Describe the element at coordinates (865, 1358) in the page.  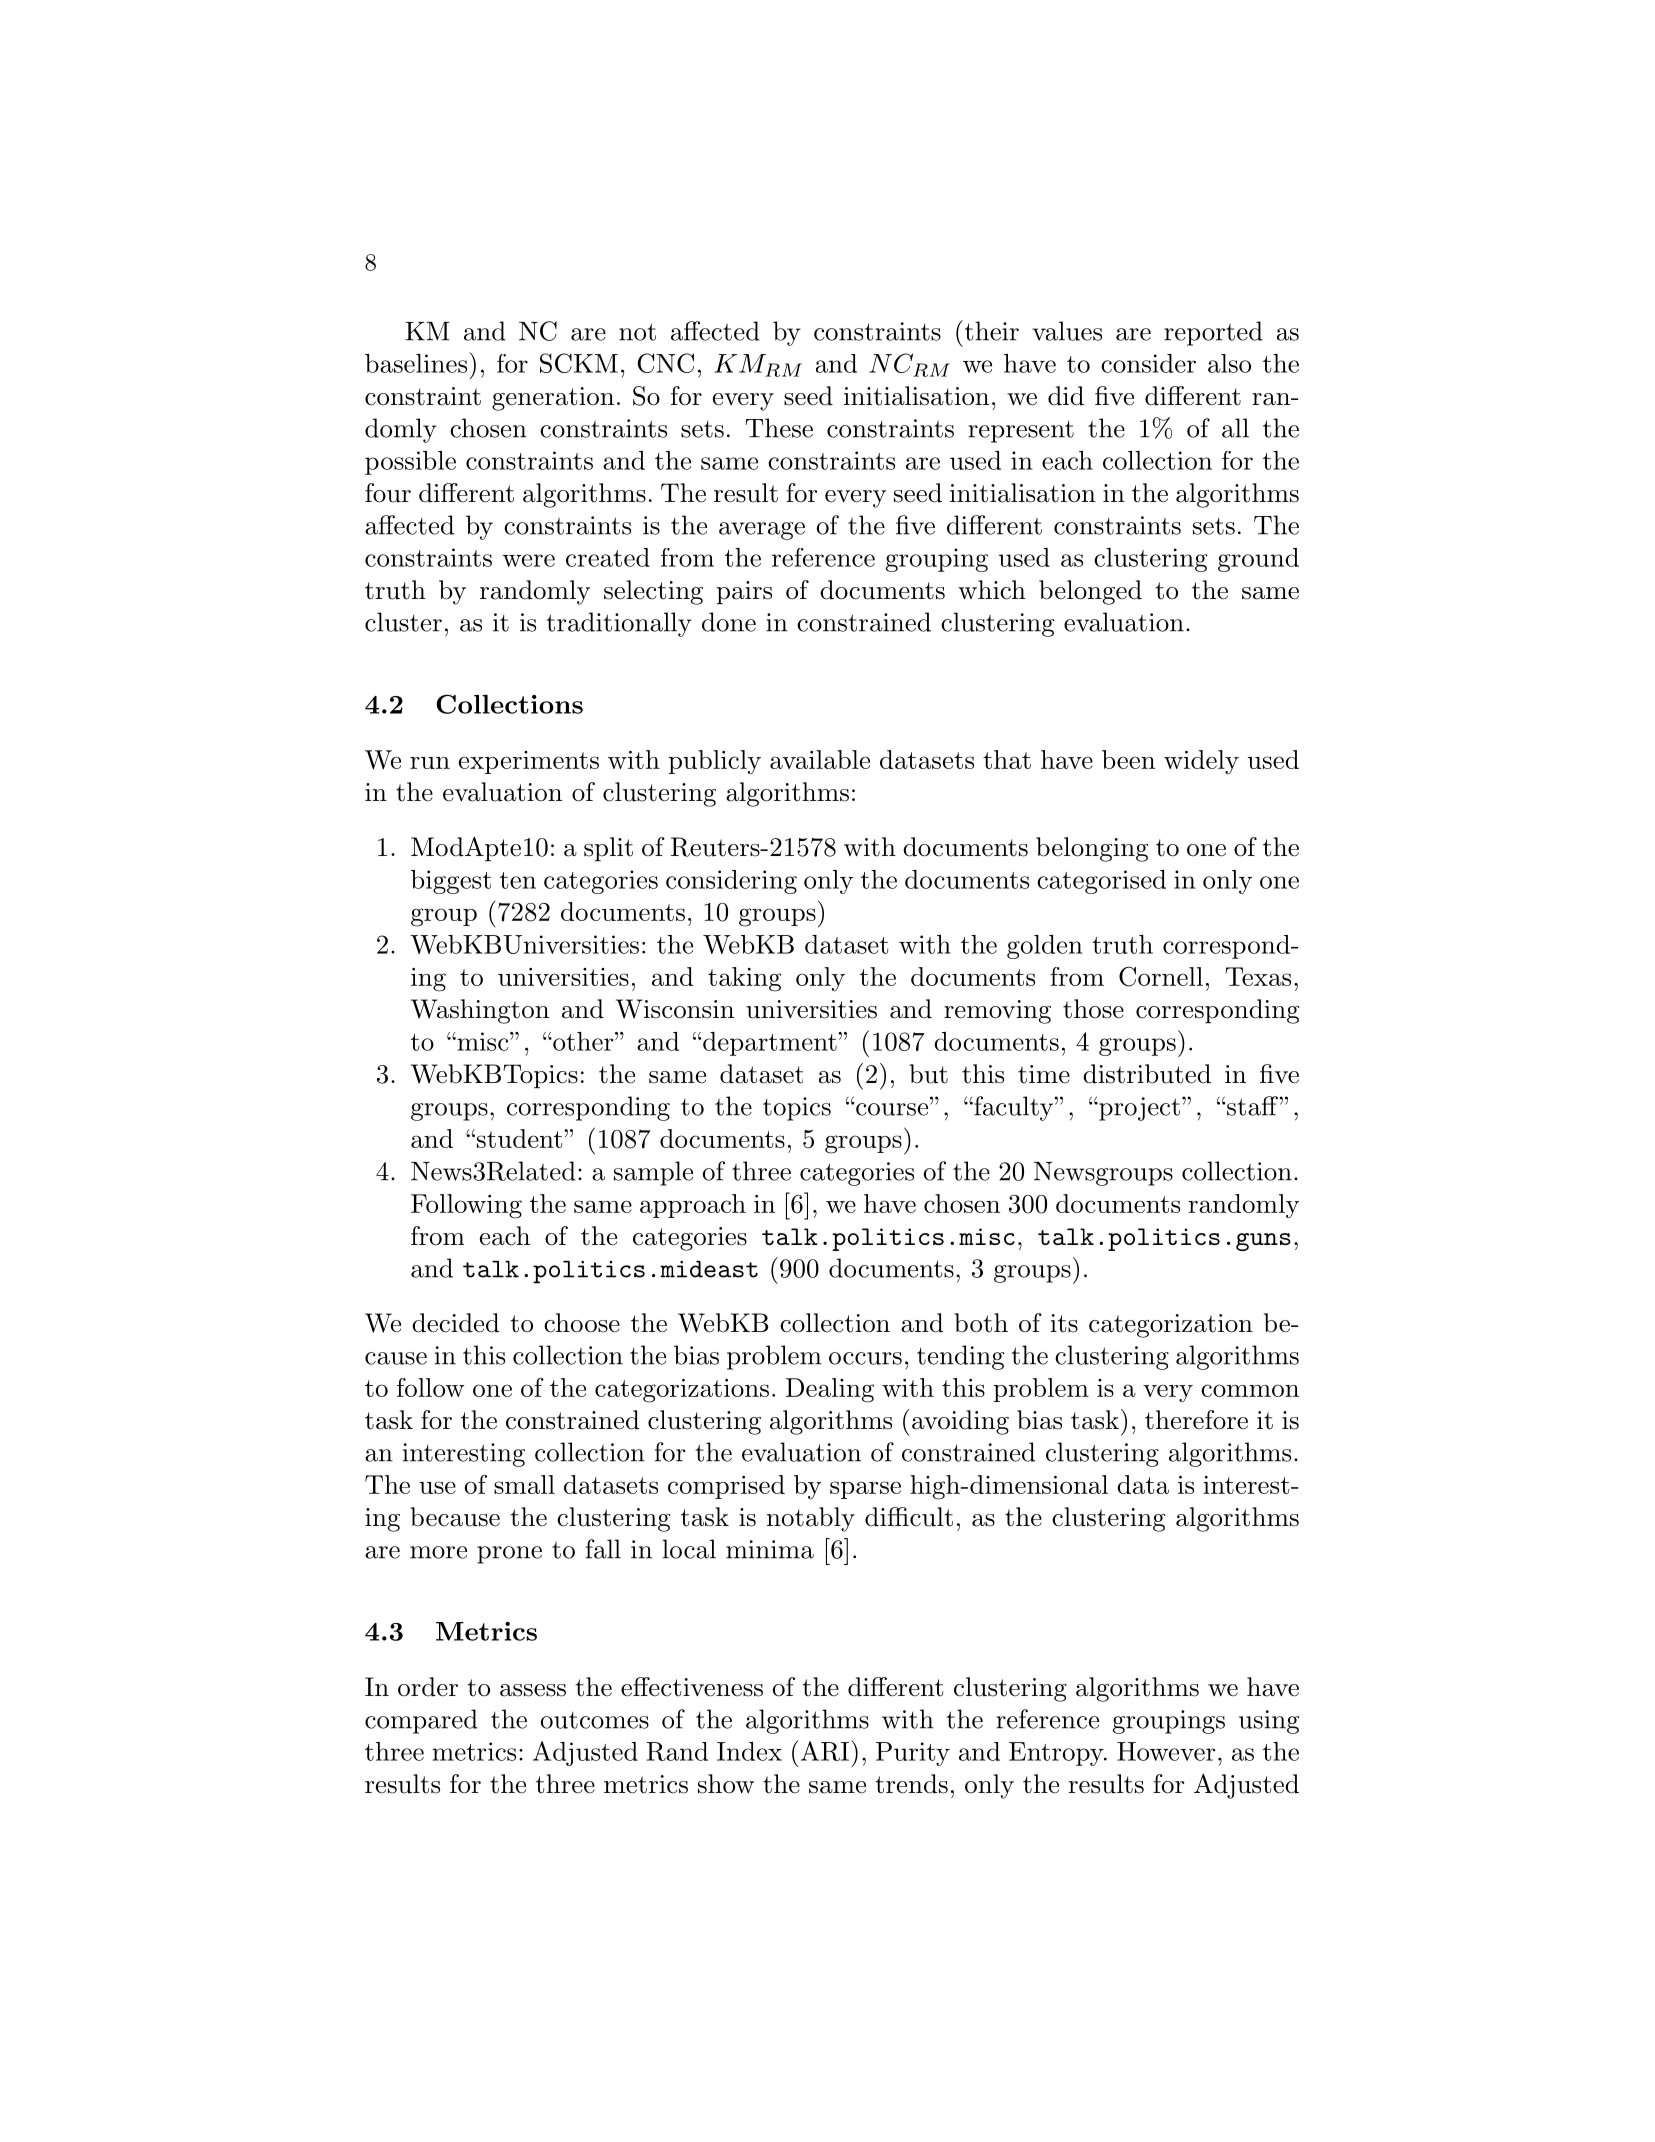
I see `occurs` at that location.
